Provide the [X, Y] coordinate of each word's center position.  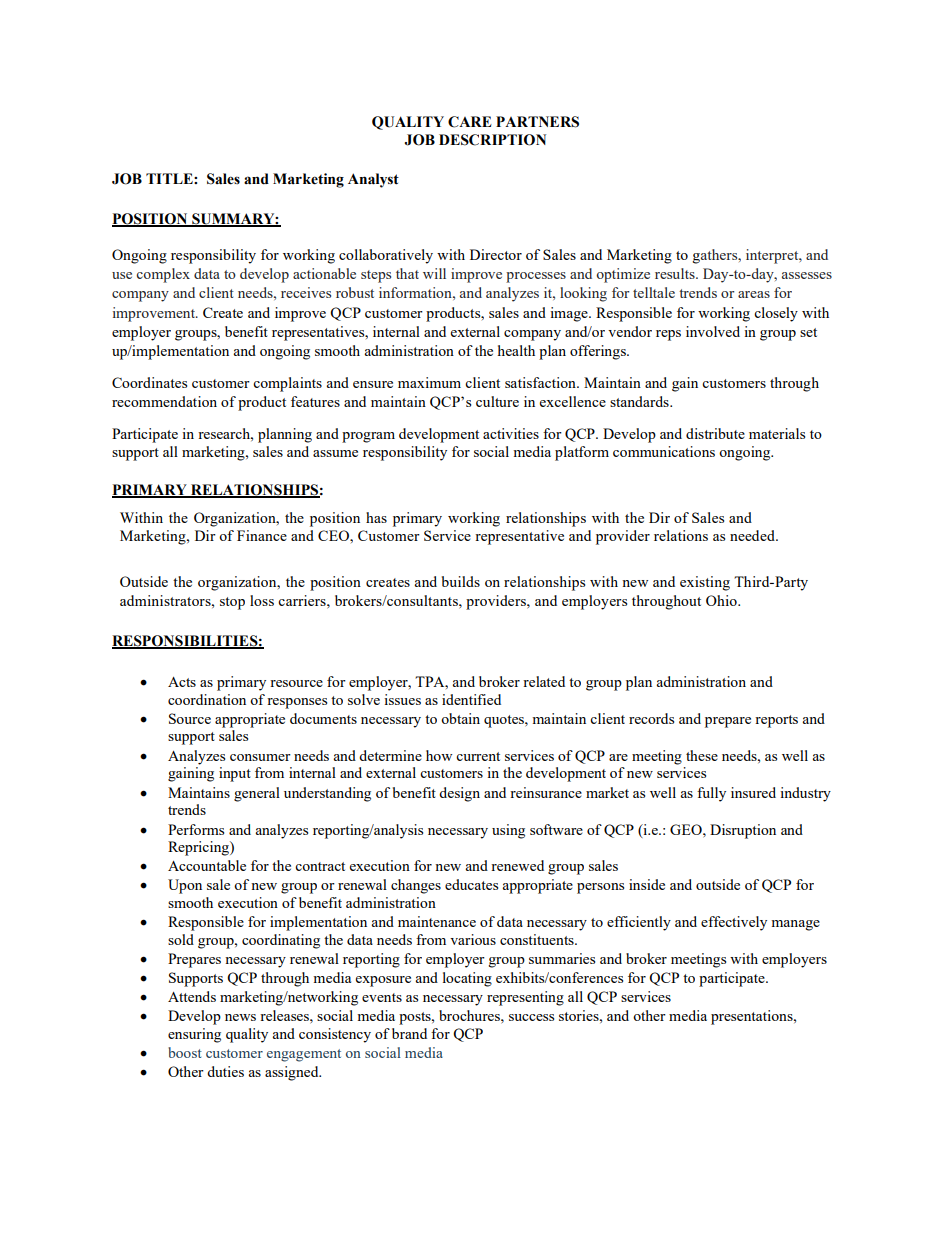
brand [409, 1033]
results [676, 273]
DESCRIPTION [492, 140]
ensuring [194, 1035]
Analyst [373, 180]
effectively [734, 923]
